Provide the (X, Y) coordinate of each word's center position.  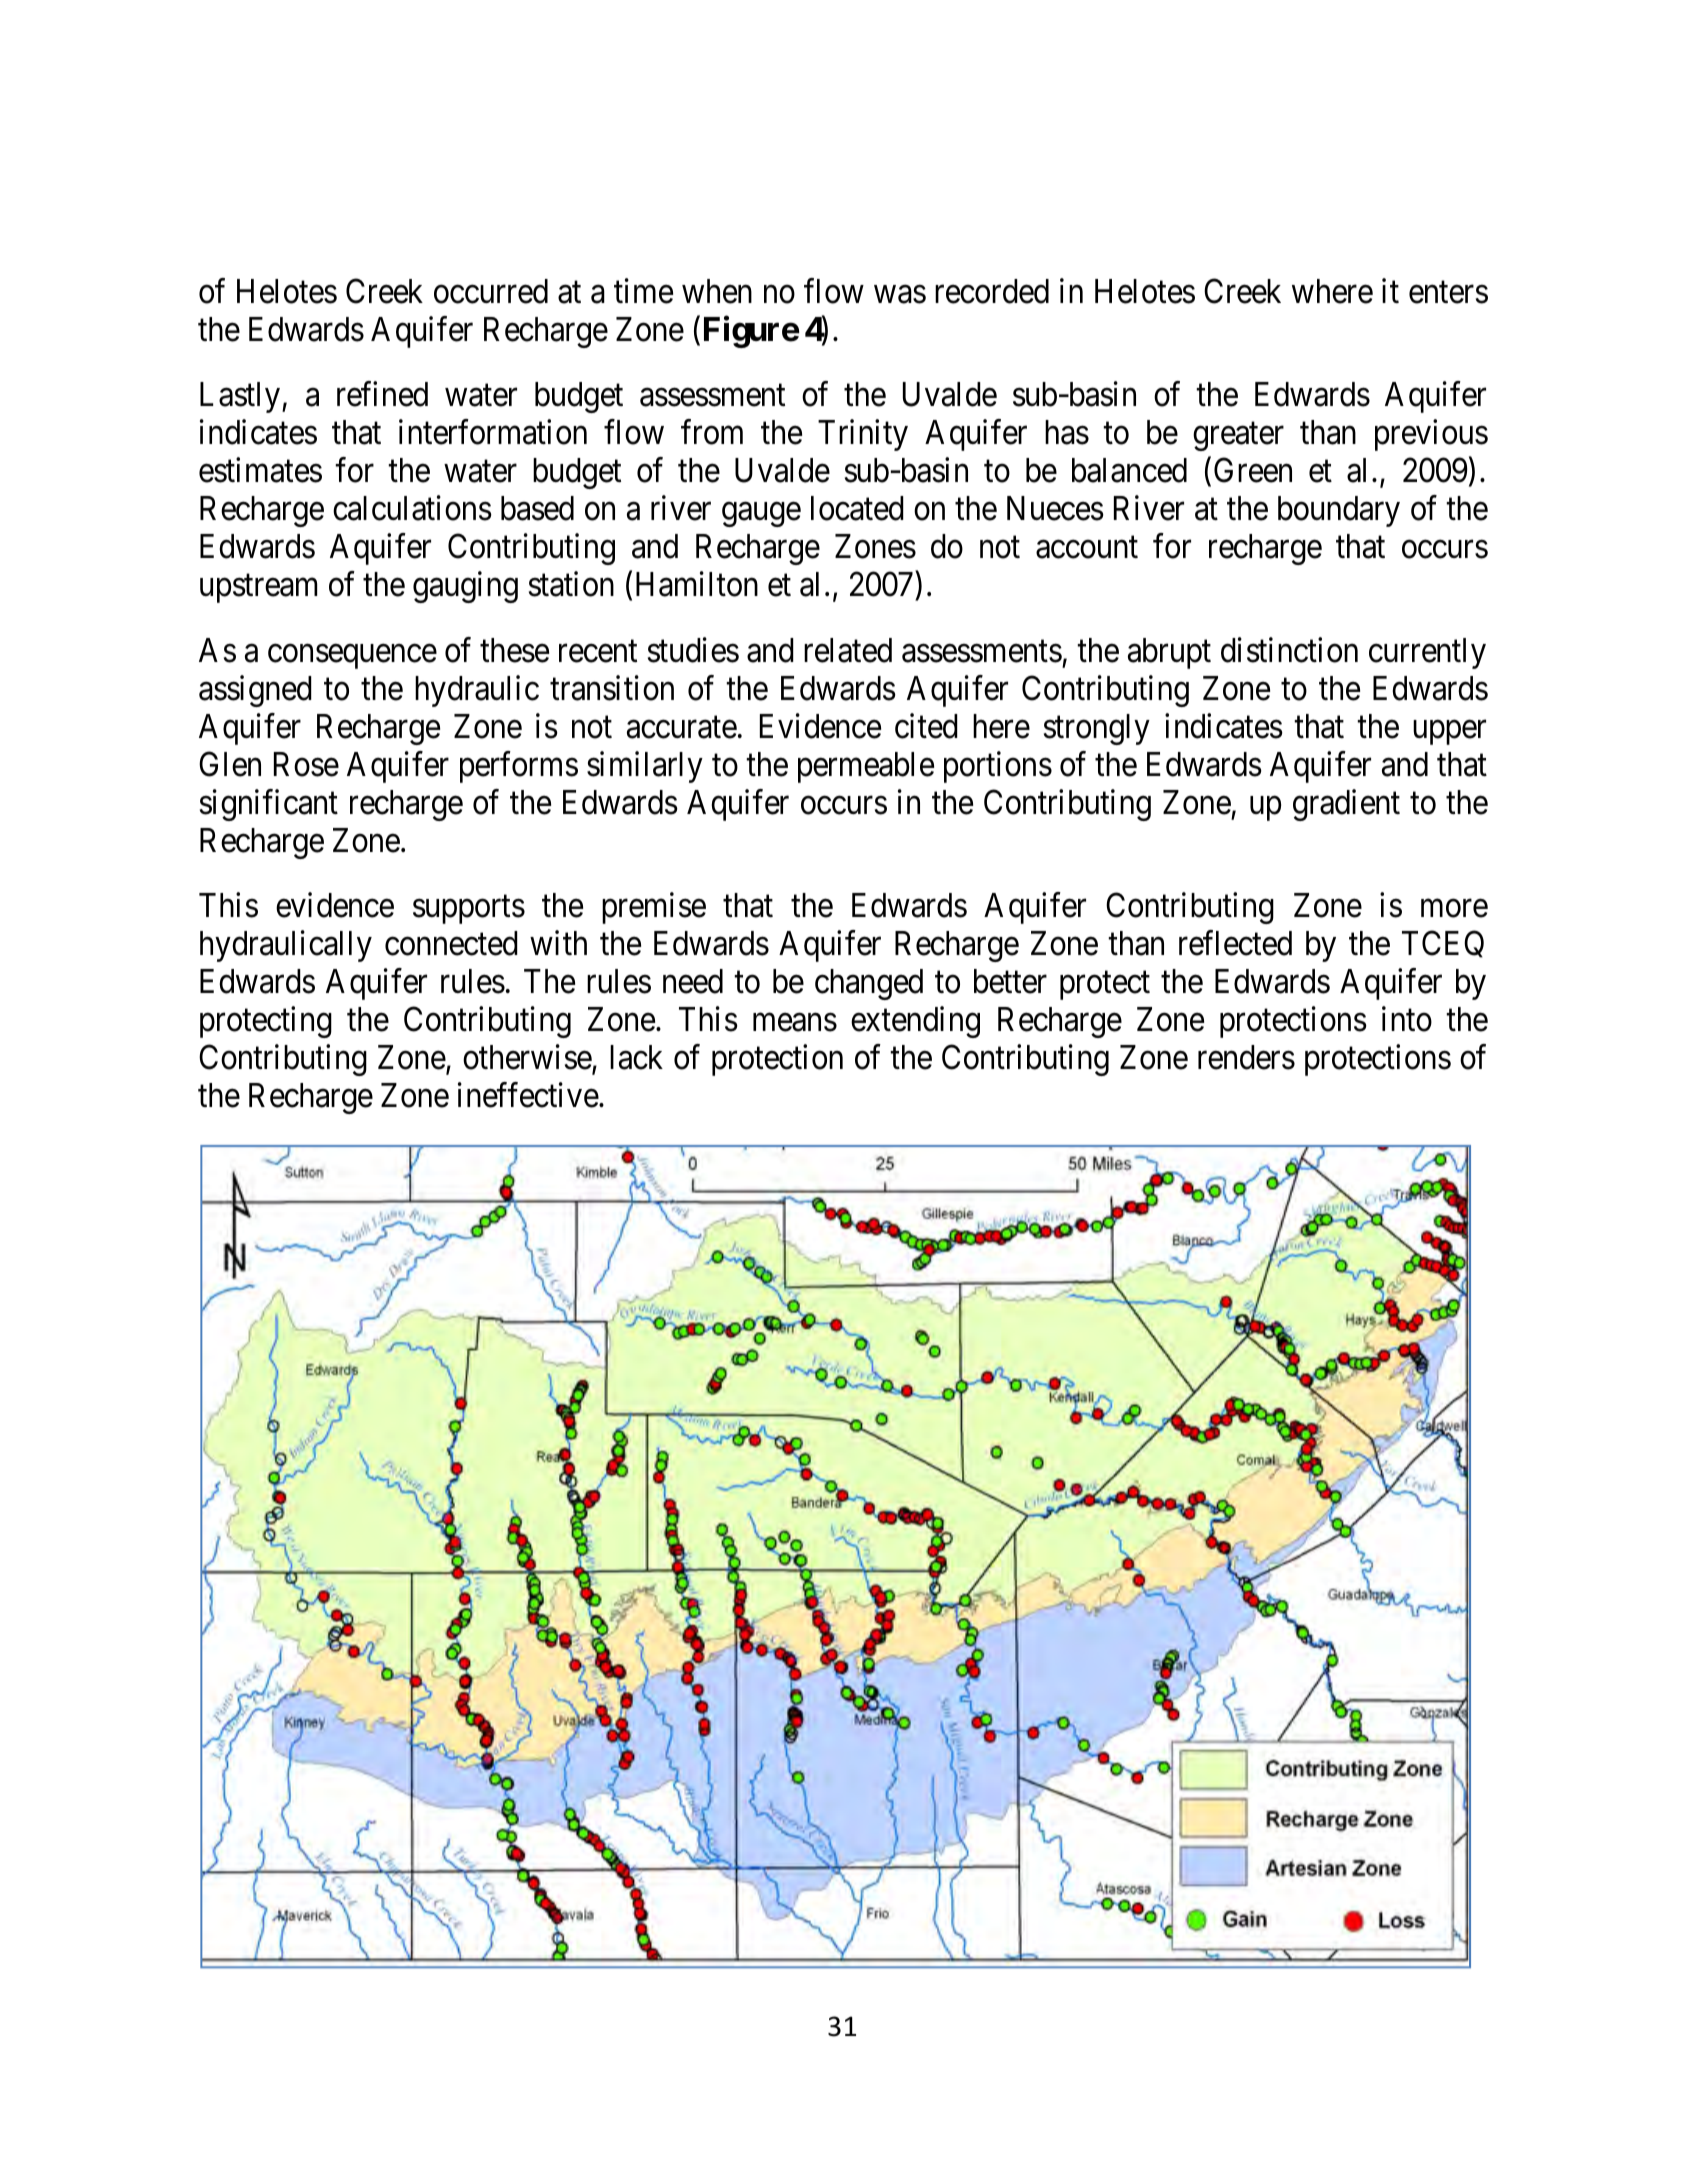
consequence (352, 656)
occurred (491, 291)
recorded (992, 291)
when (717, 291)
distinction (1289, 650)
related (848, 650)
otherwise (528, 1059)
